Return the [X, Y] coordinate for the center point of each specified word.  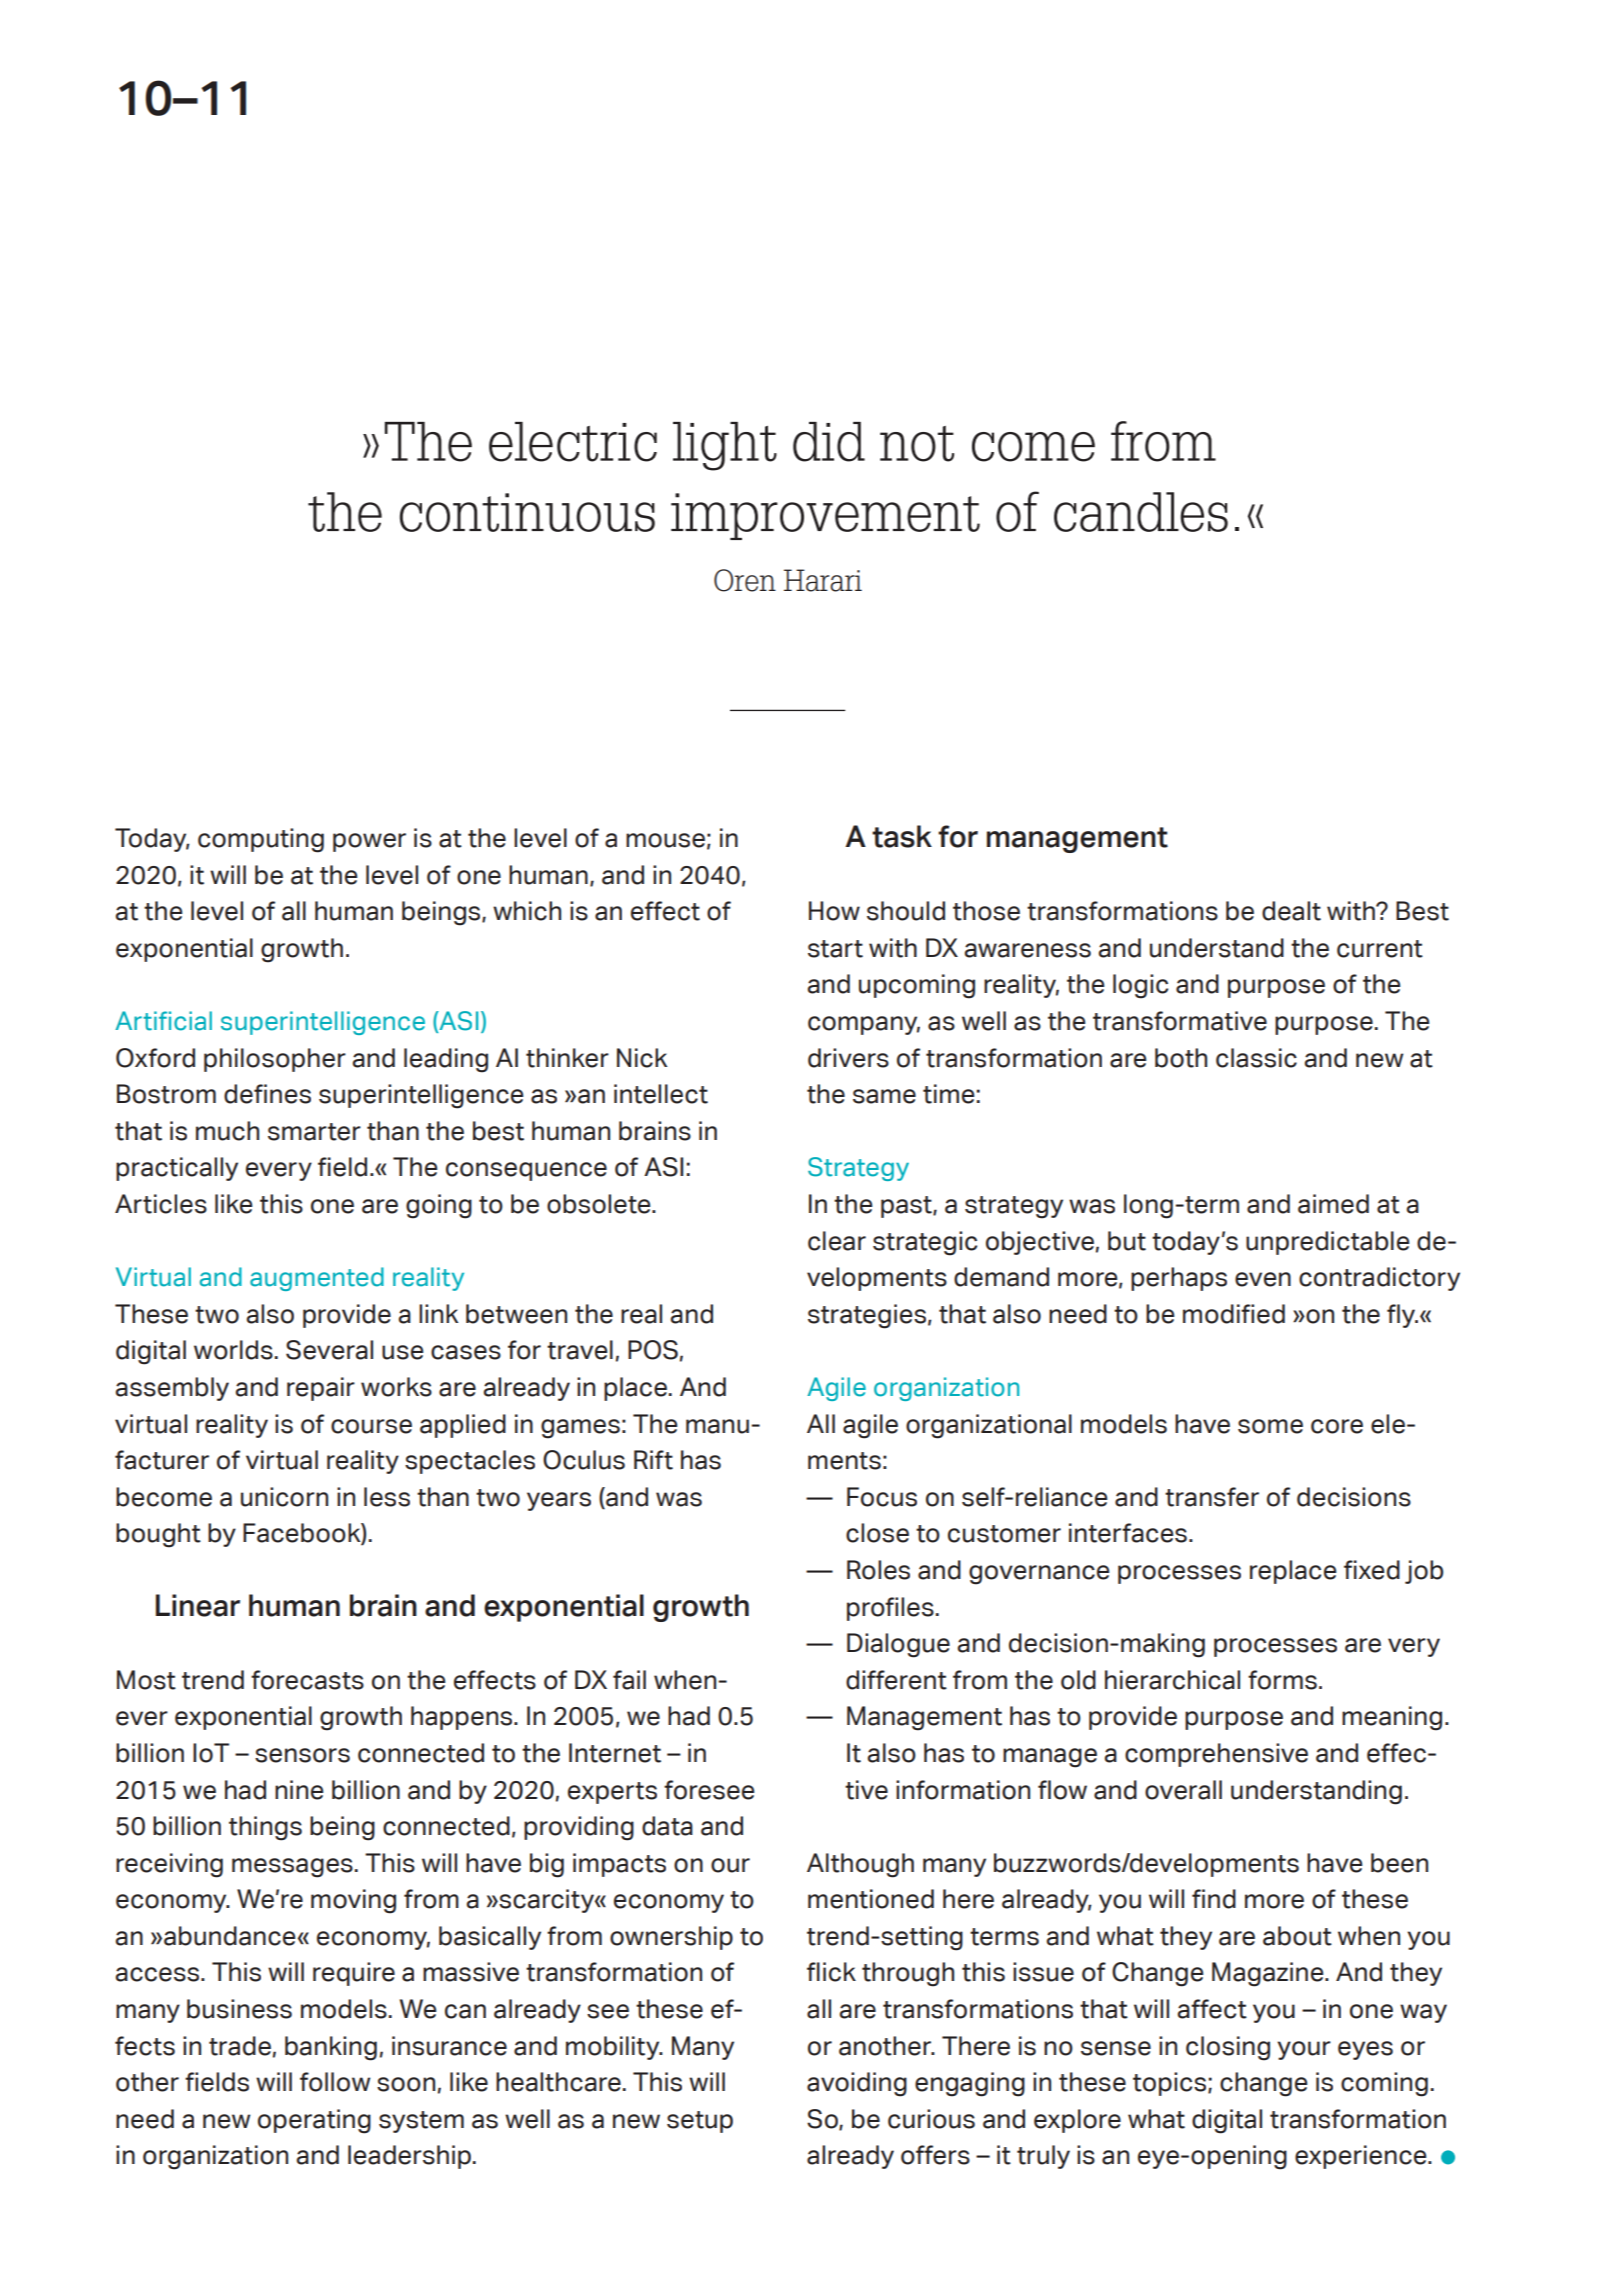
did [829, 442]
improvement [825, 516]
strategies [867, 1316]
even [1263, 1279]
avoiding [857, 2084]
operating [314, 2121]
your [1304, 2050]
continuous [527, 512]
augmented [317, 1279]
